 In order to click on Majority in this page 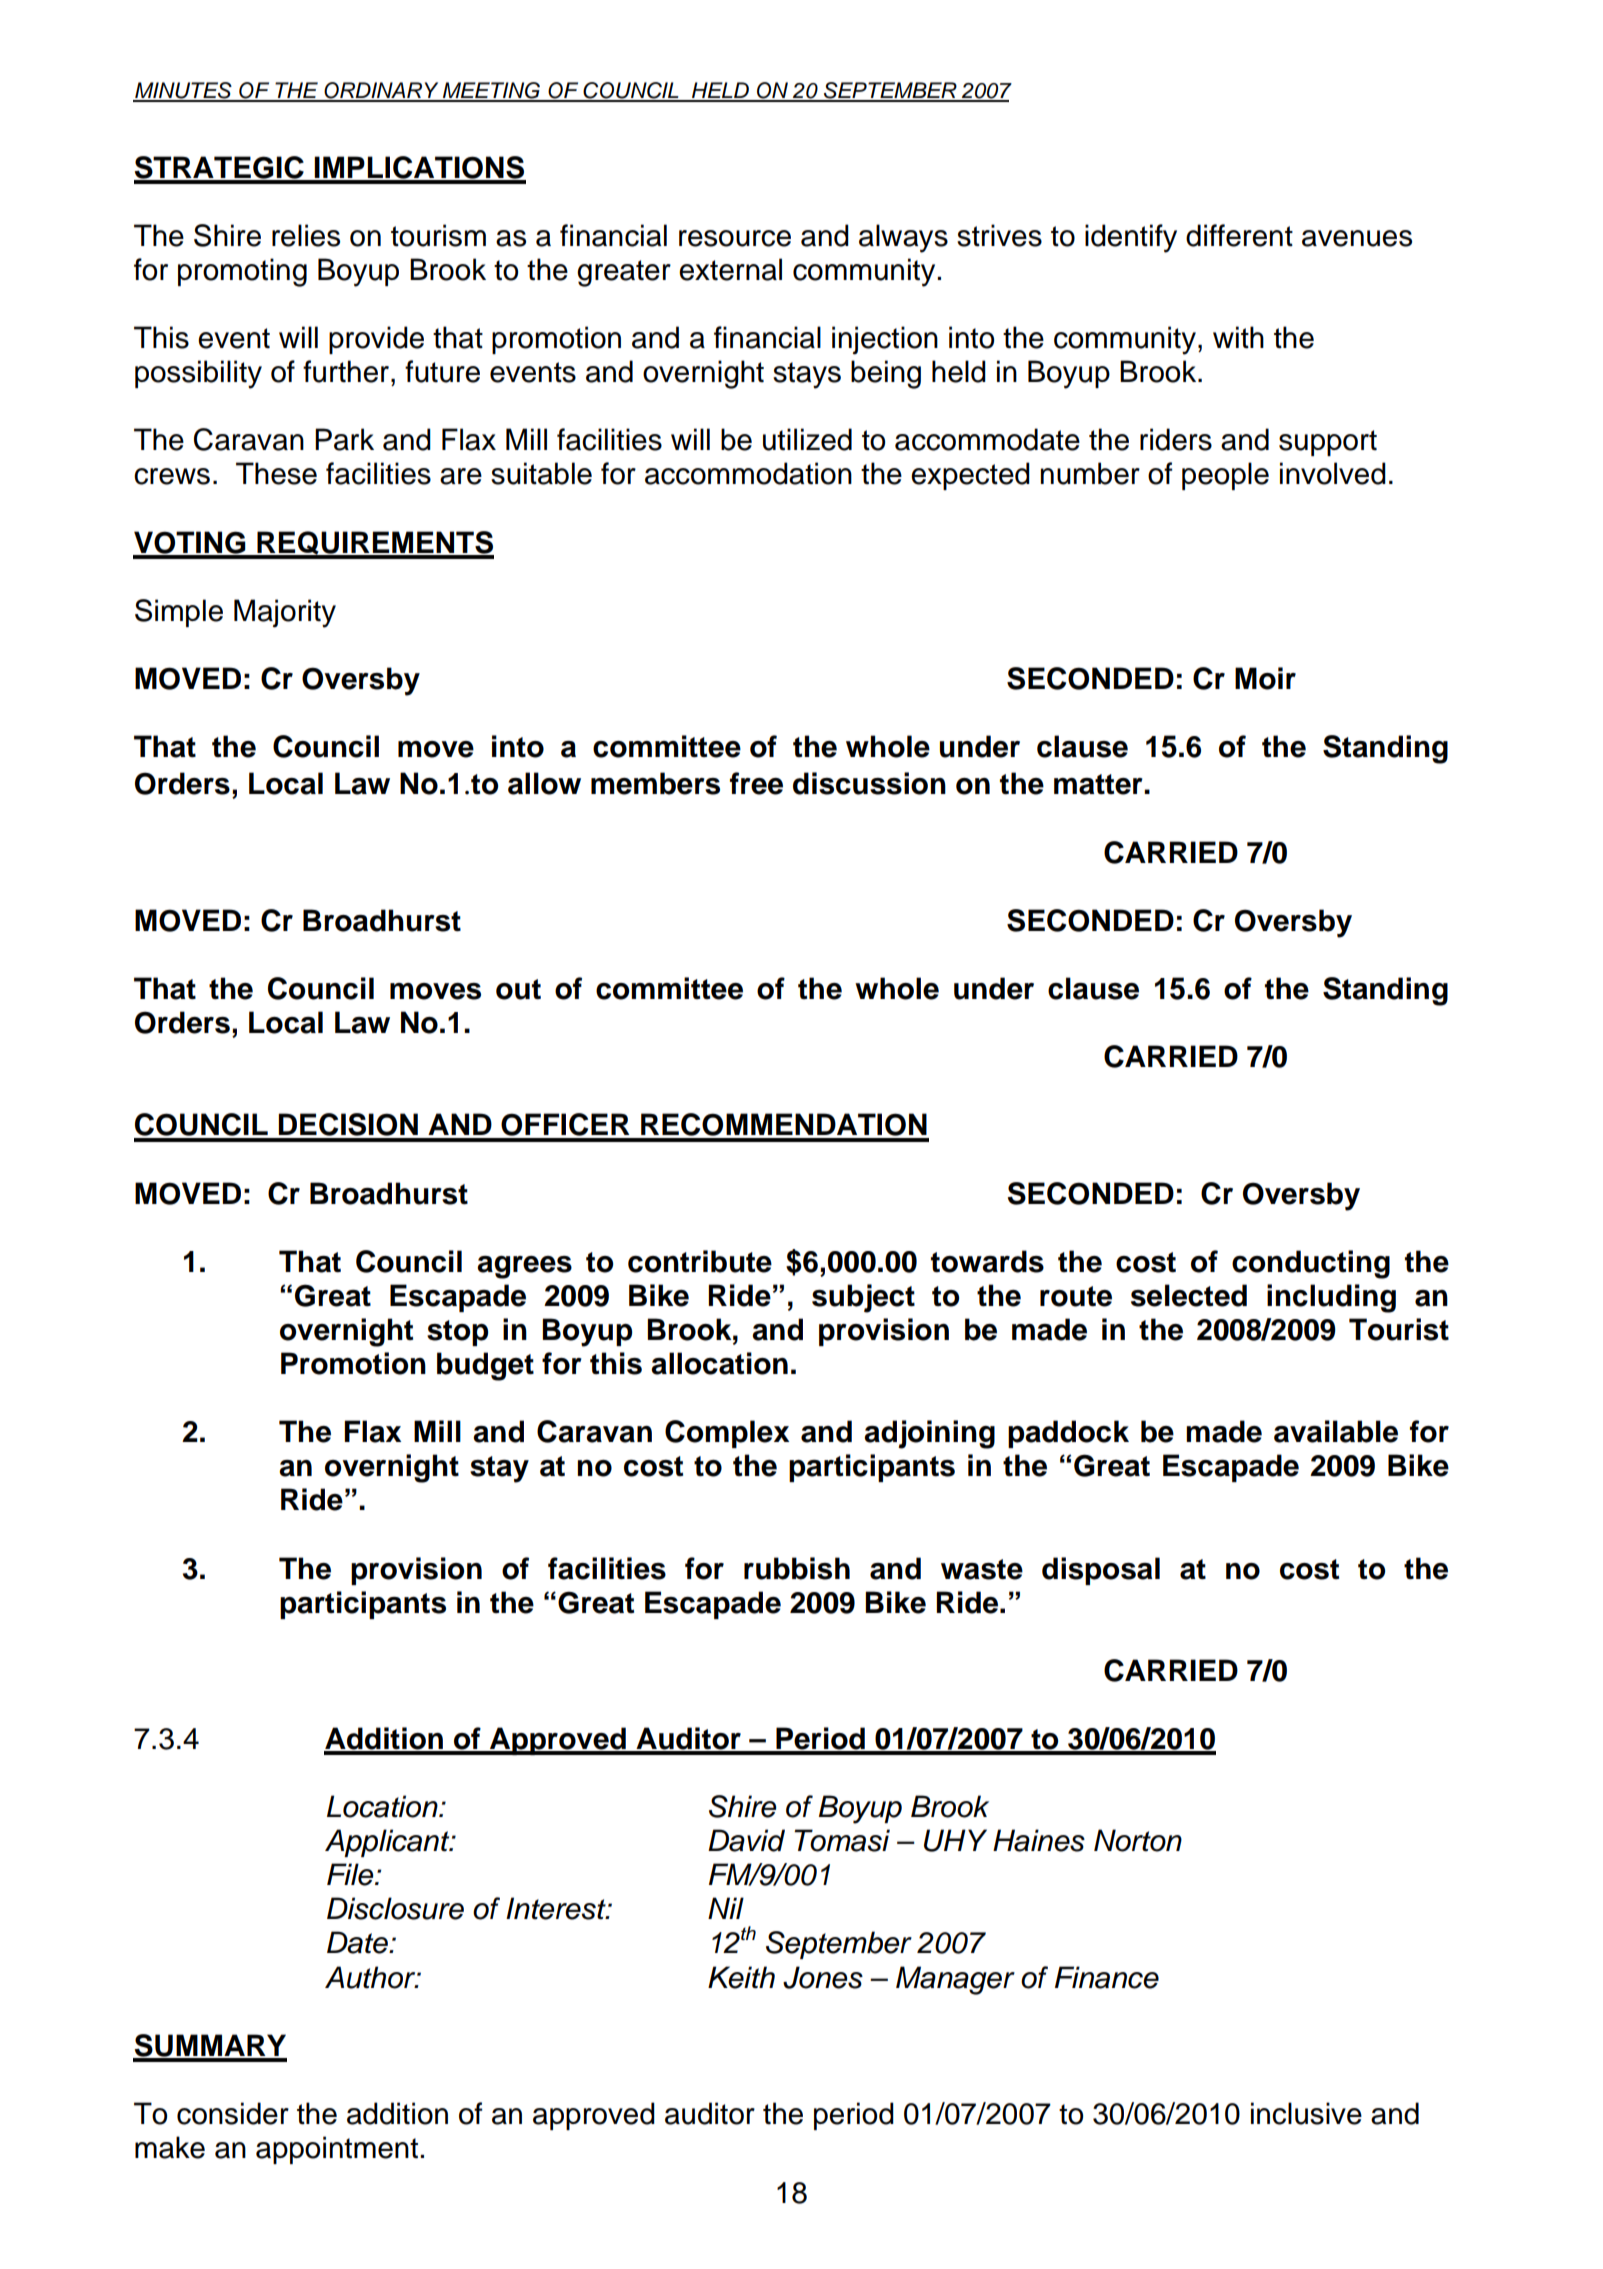, I will do `click(285, 613)`.
